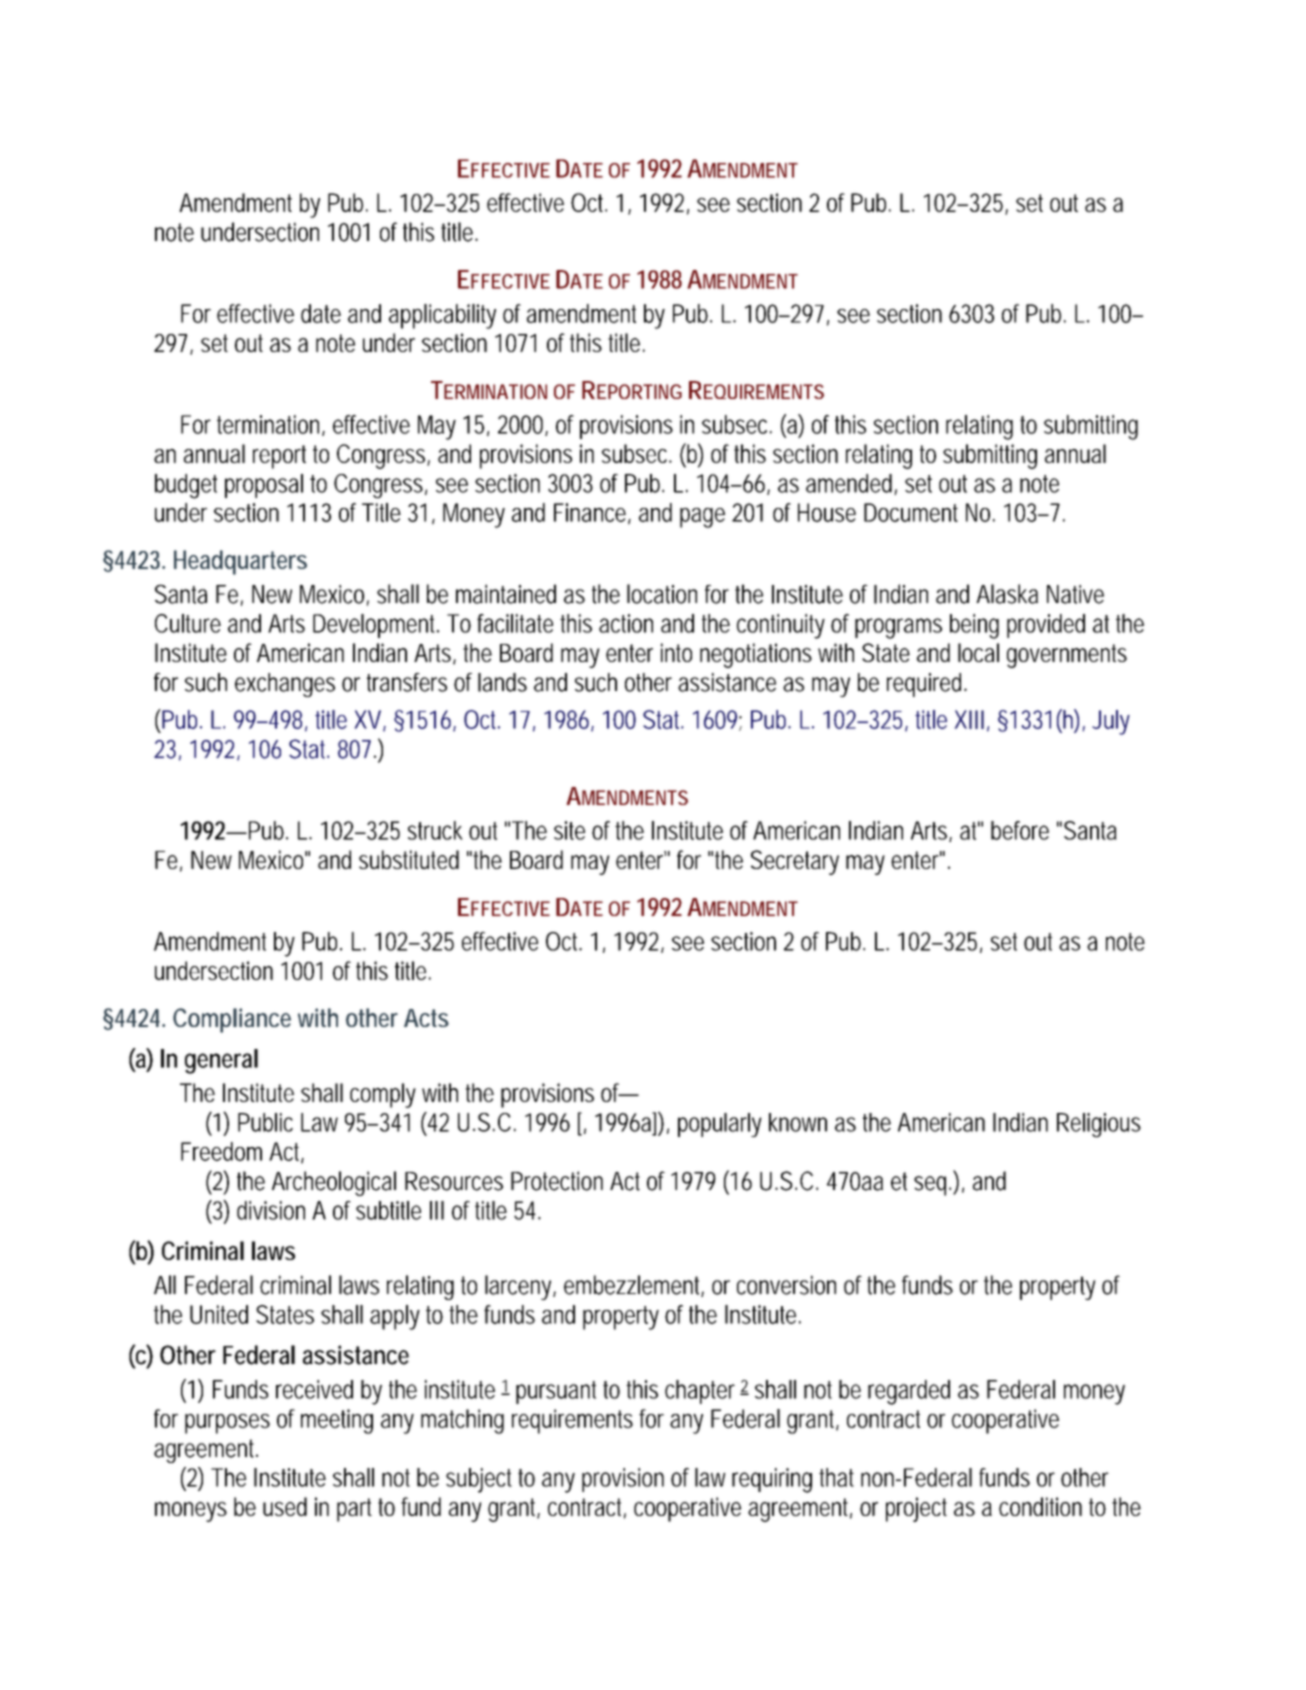 The image size is (1306, 1690). What do you see at coordinates (634, 1286) in the screenshot?
I see `embezzlement` at bounding box center [634, 1286].
